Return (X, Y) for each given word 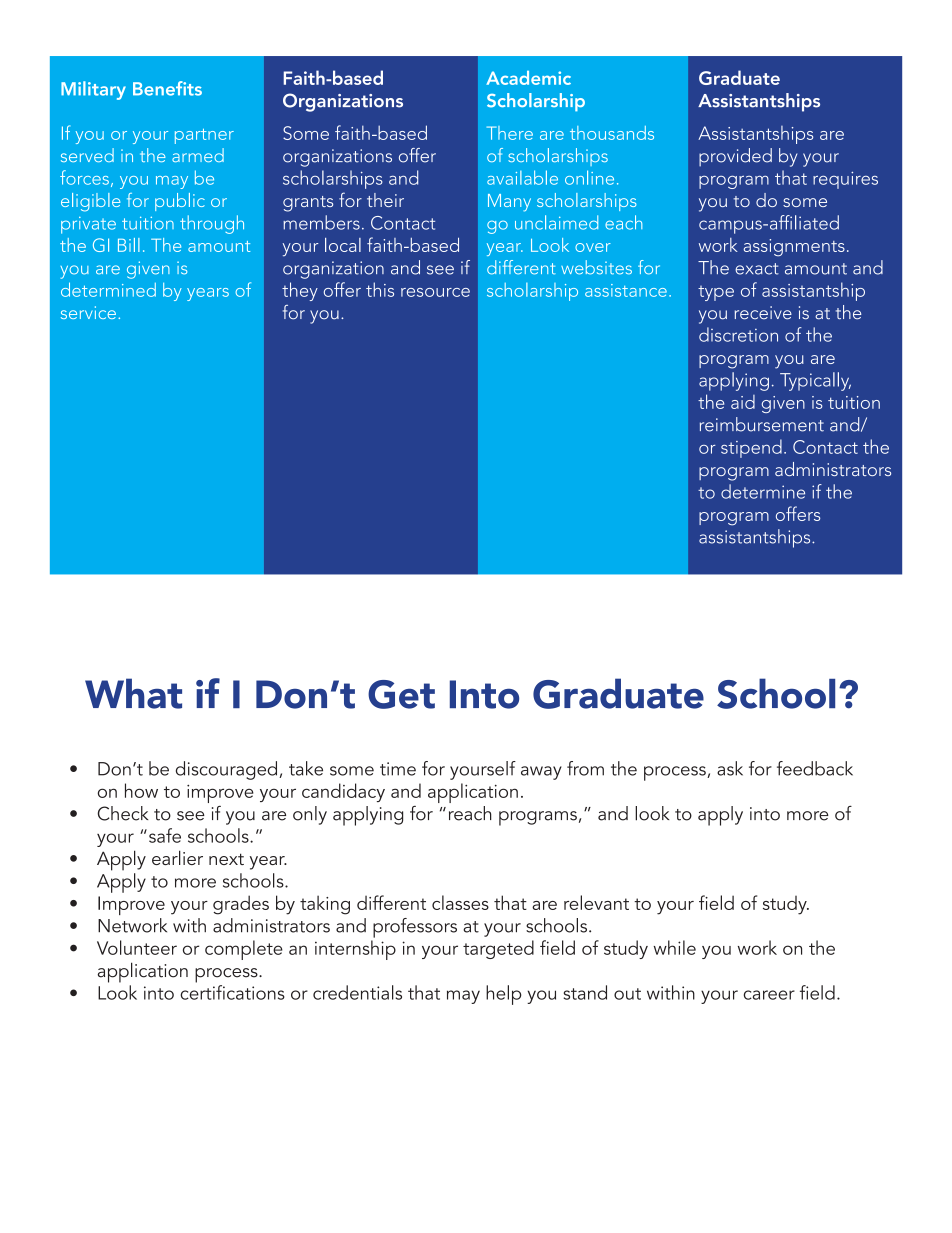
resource (435, 292)
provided (735, 157)
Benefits (167, 88)
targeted (498, 949)
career (769, 995)
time (398, 769)
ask (730, 768)
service (88, 312)
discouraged (228, 770)
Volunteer (137, 947)
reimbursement (762, 424)
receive (763, 313)
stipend (751, 448)
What (133, 693)
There (510, 133)
